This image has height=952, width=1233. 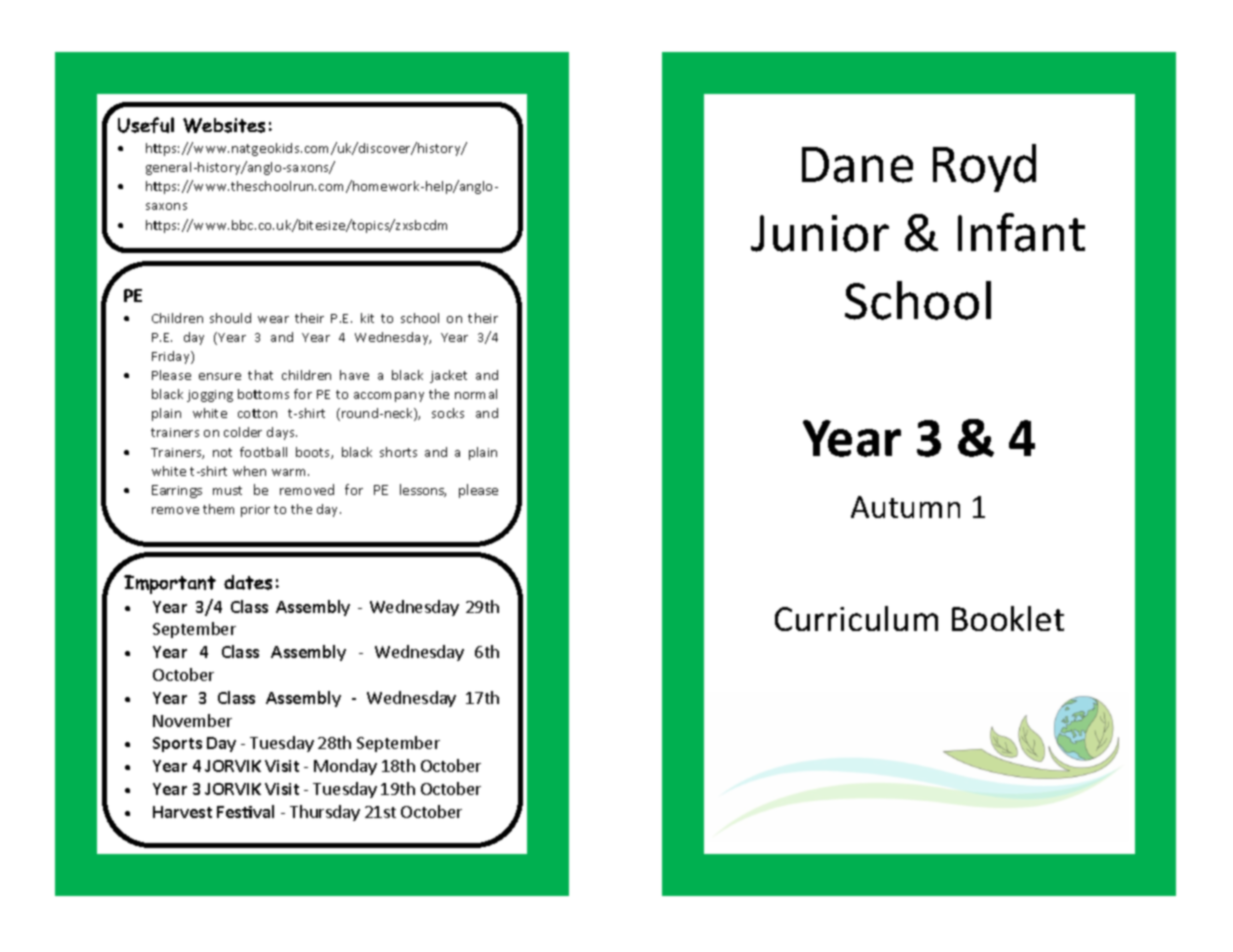 I want to click on lessons, so click(x=423, y=490).
